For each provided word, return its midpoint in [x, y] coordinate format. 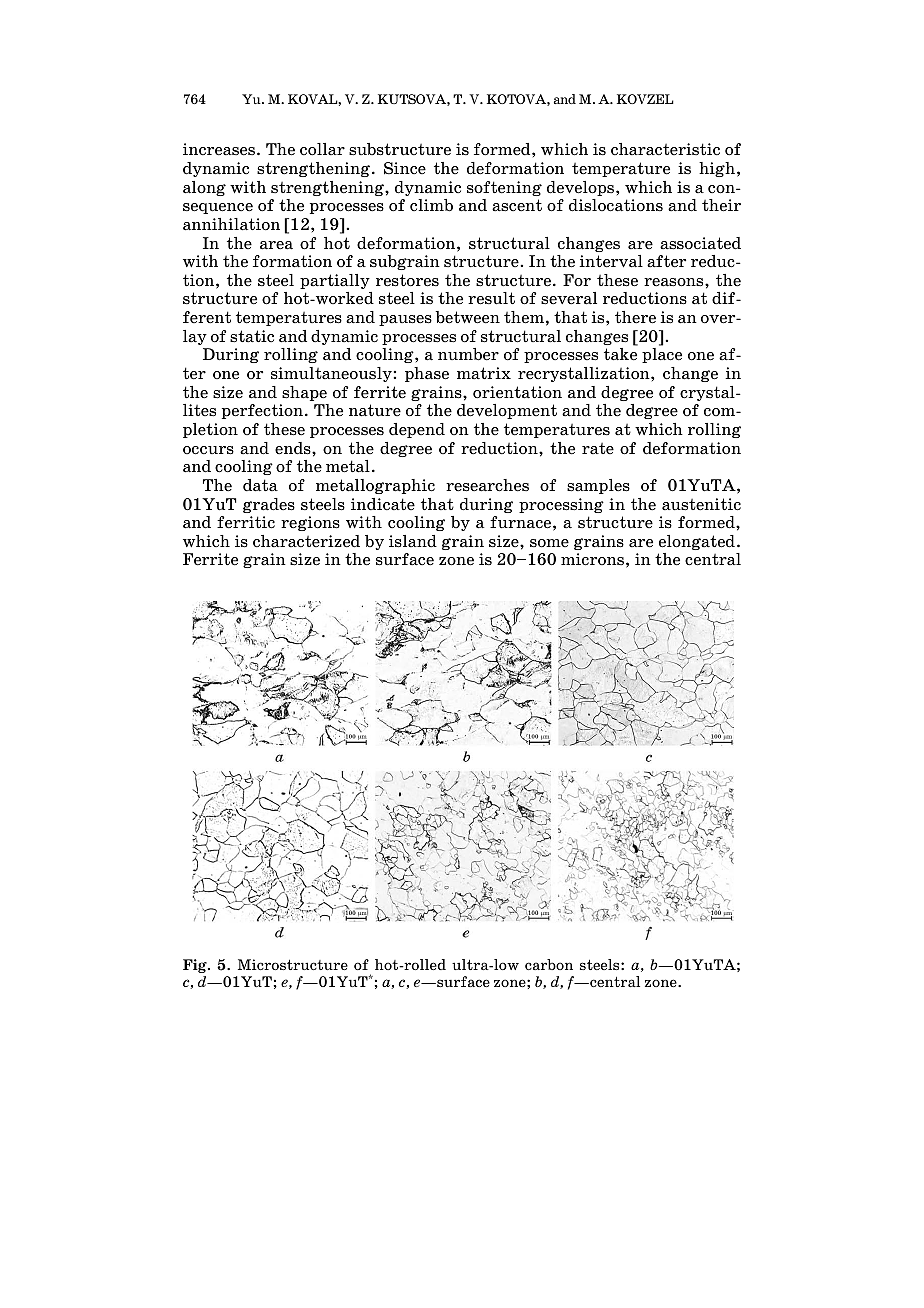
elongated [697, 542]
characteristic [665, 149]
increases [219, 149]
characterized [306, 541]
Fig [196, 966]
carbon [549, 964]
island [413, 541]
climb [431, 205]
